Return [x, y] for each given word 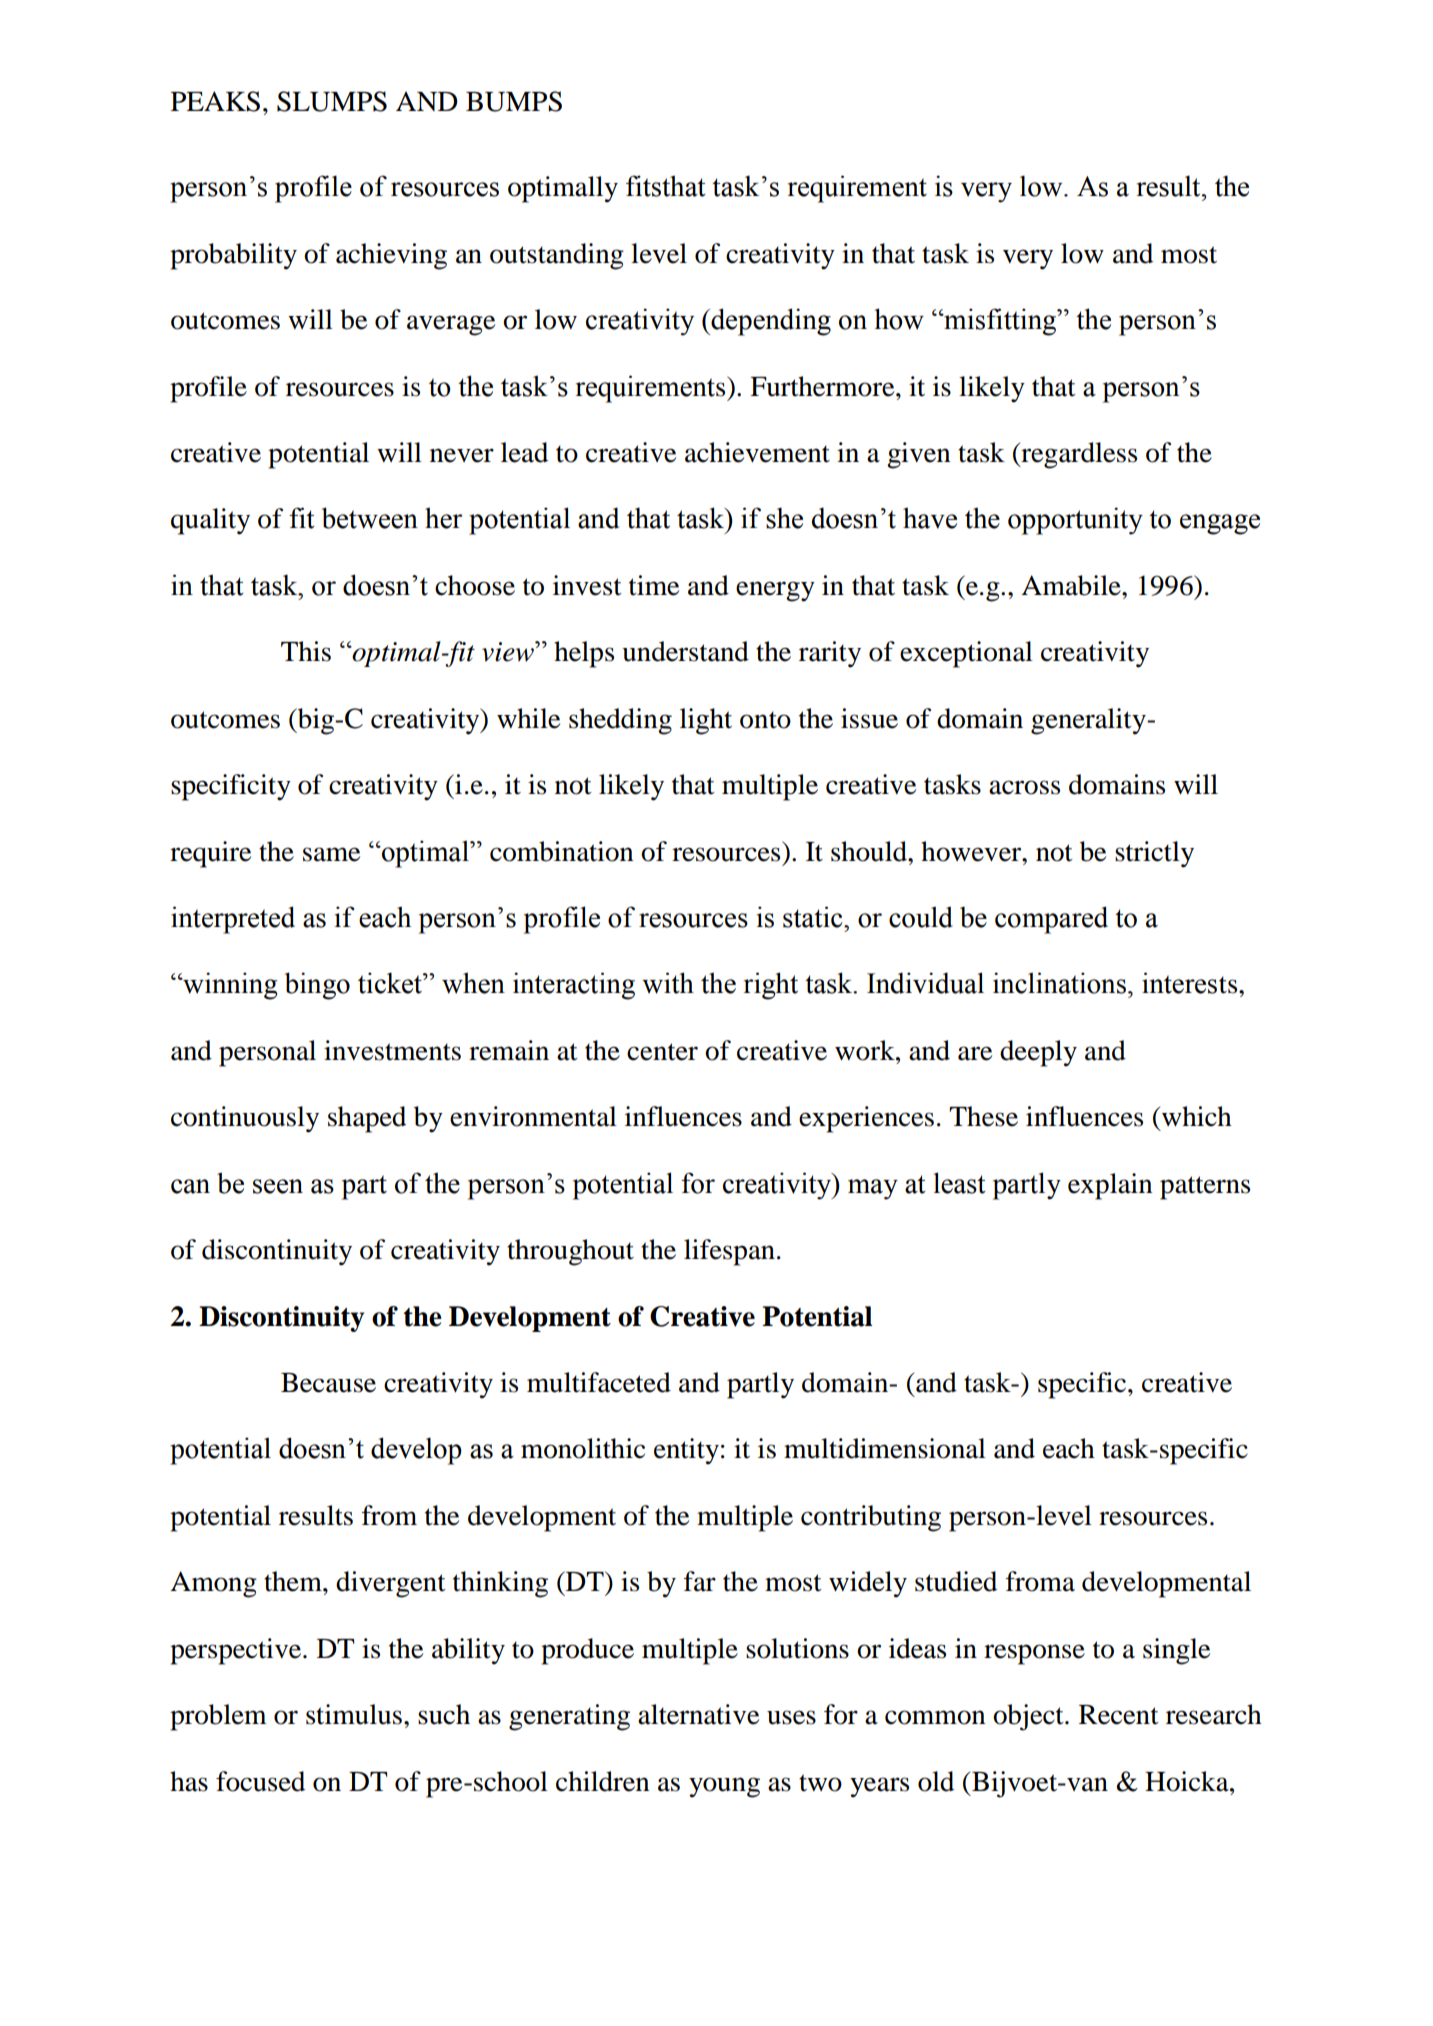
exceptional [966, 654]
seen [278, 1186]
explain [1110, 1186]
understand [685, 651]
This [306, 651]
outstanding [557, 256]
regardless [1078, 455]
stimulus [354, 1714]
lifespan [729, 1252]
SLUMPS [332, 101]
